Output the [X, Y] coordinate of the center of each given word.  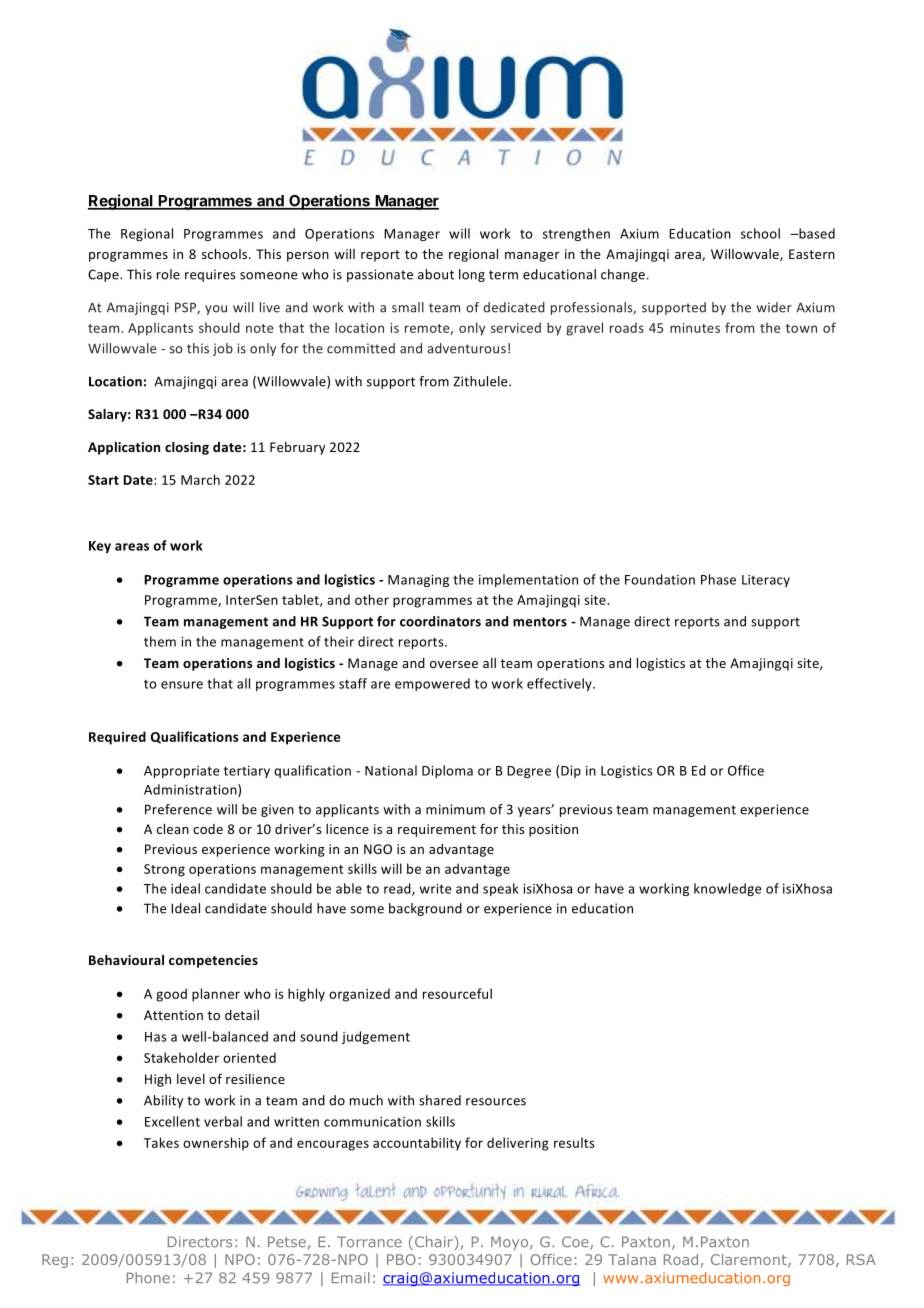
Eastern [812, 254]
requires [210, 275]
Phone [148, 1278]
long [472, 275]
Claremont [750, 1261]
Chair [435, 1242]
